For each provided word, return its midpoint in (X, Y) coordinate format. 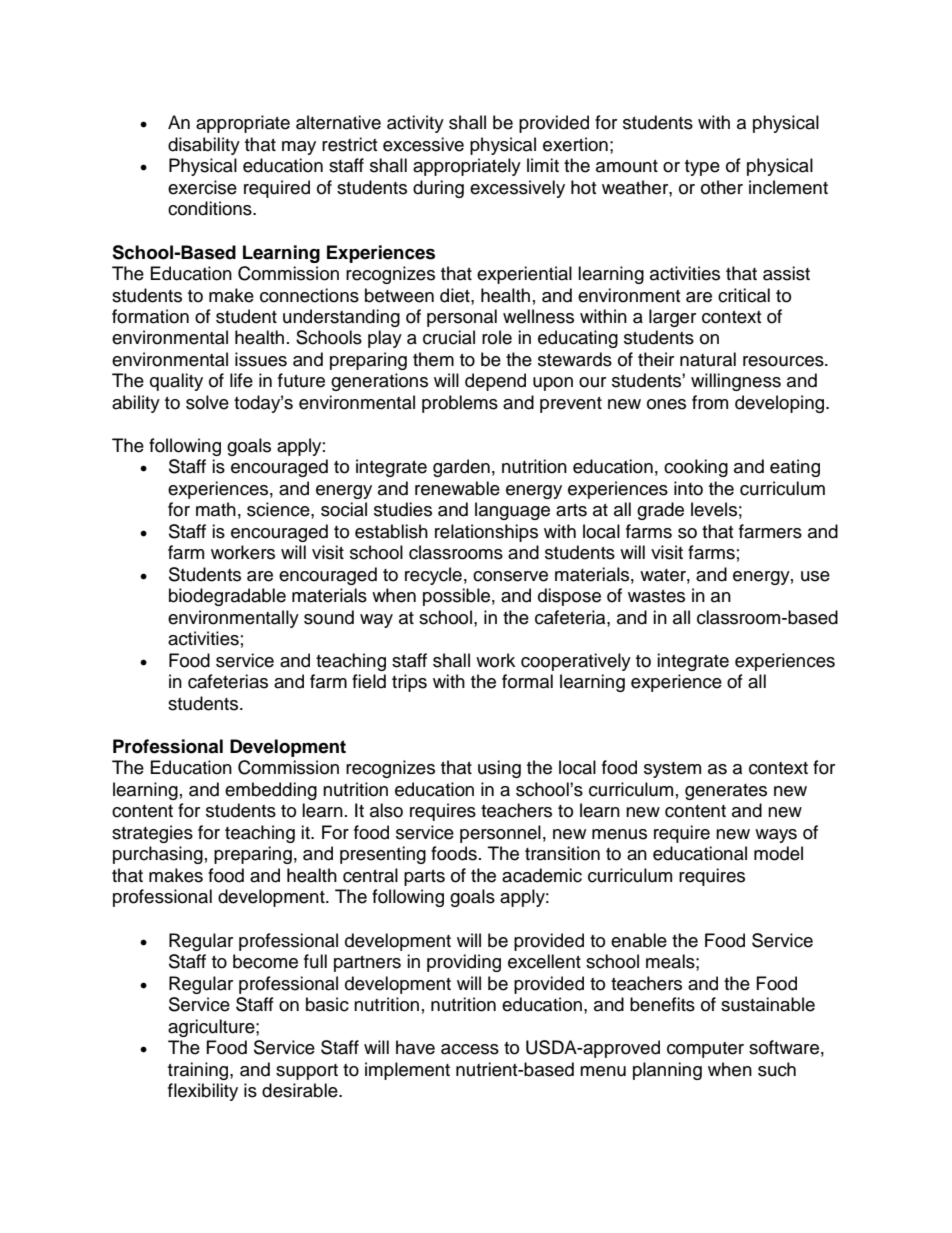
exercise (202, 187)
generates (726, 792)
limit (543, 165)
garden (461, 468)
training (199, 1071)
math (216, 509)
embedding (271, 791)
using (499, 769)
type (702, 168)
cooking (696, 468)
